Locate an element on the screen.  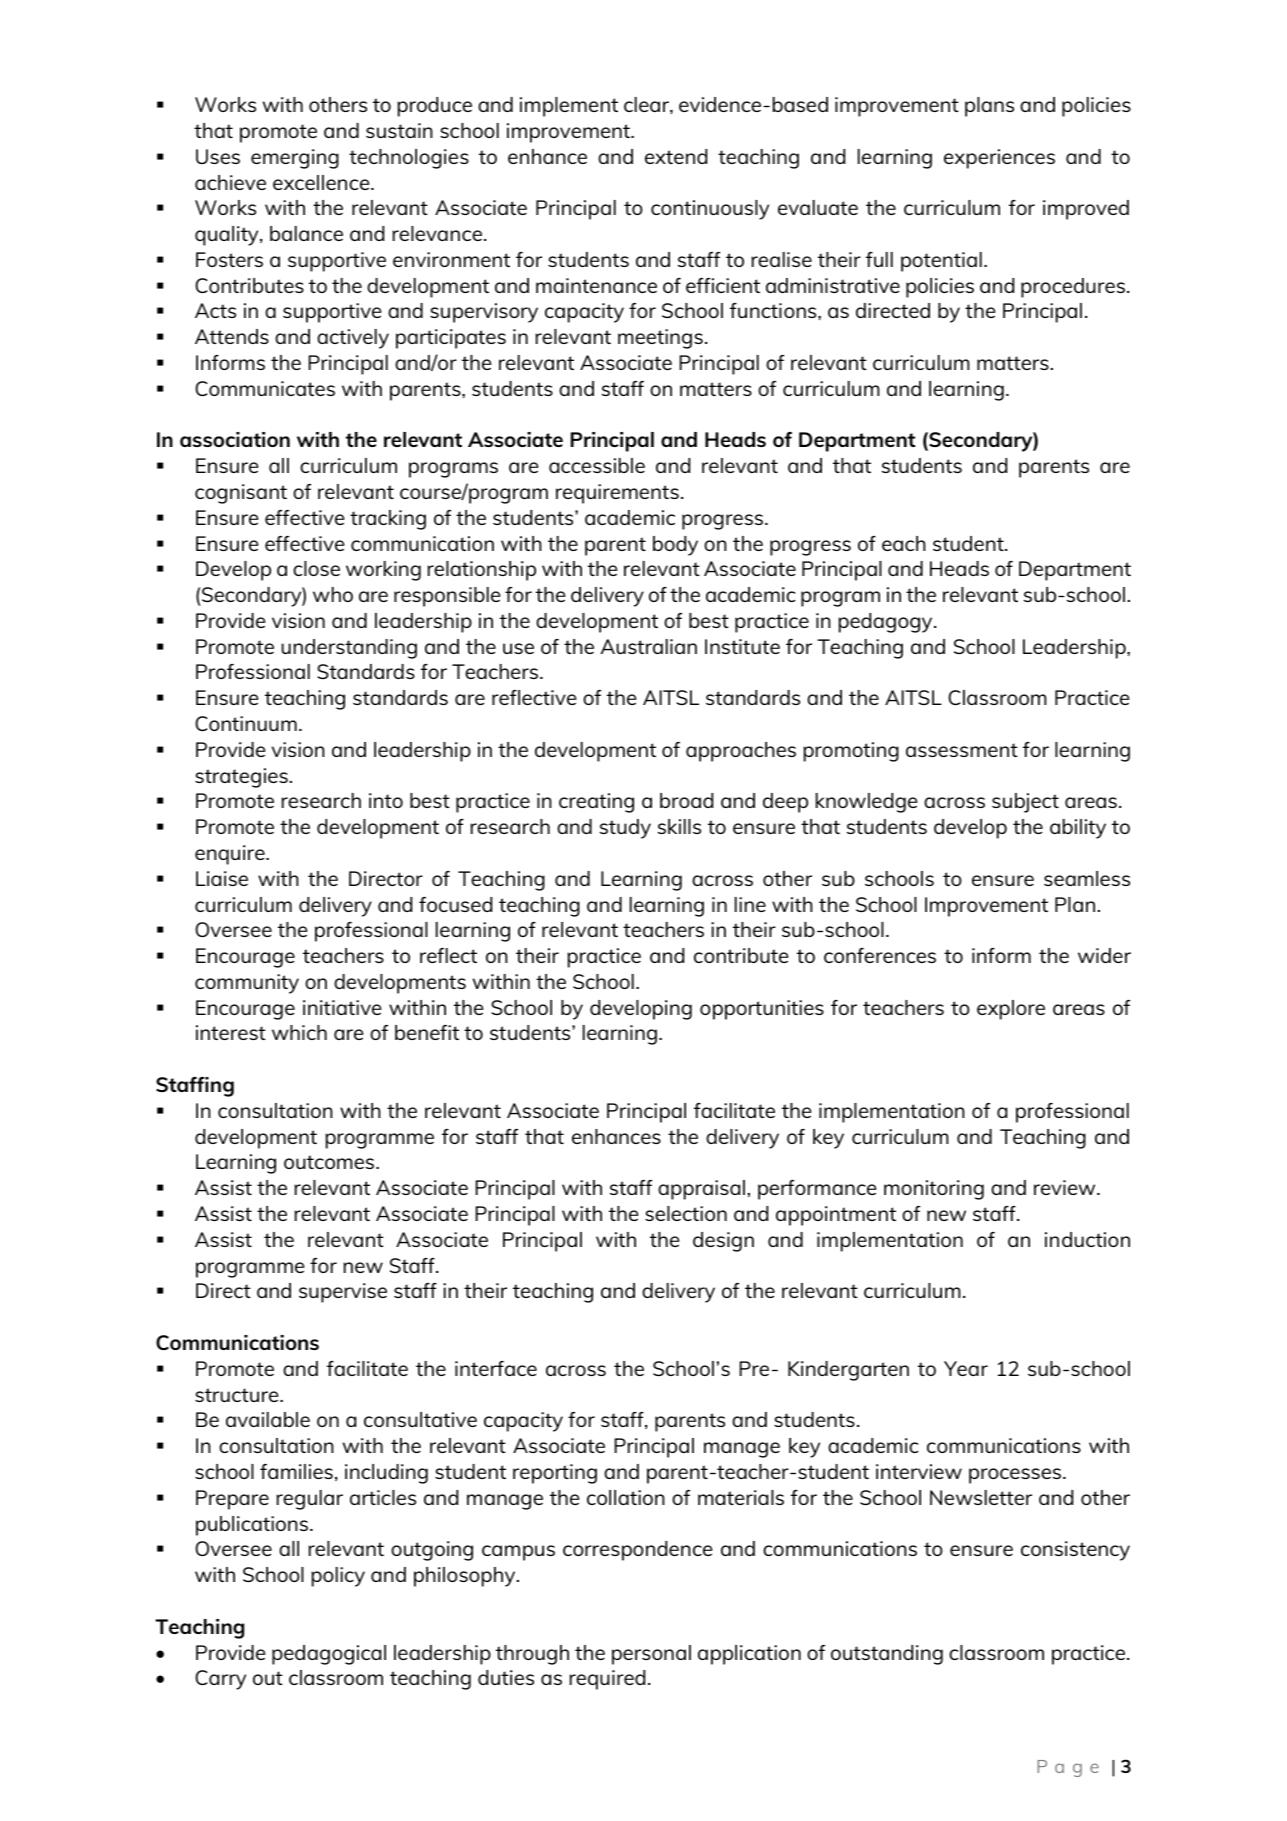
explore is located at coordinates (1011, 1010).
